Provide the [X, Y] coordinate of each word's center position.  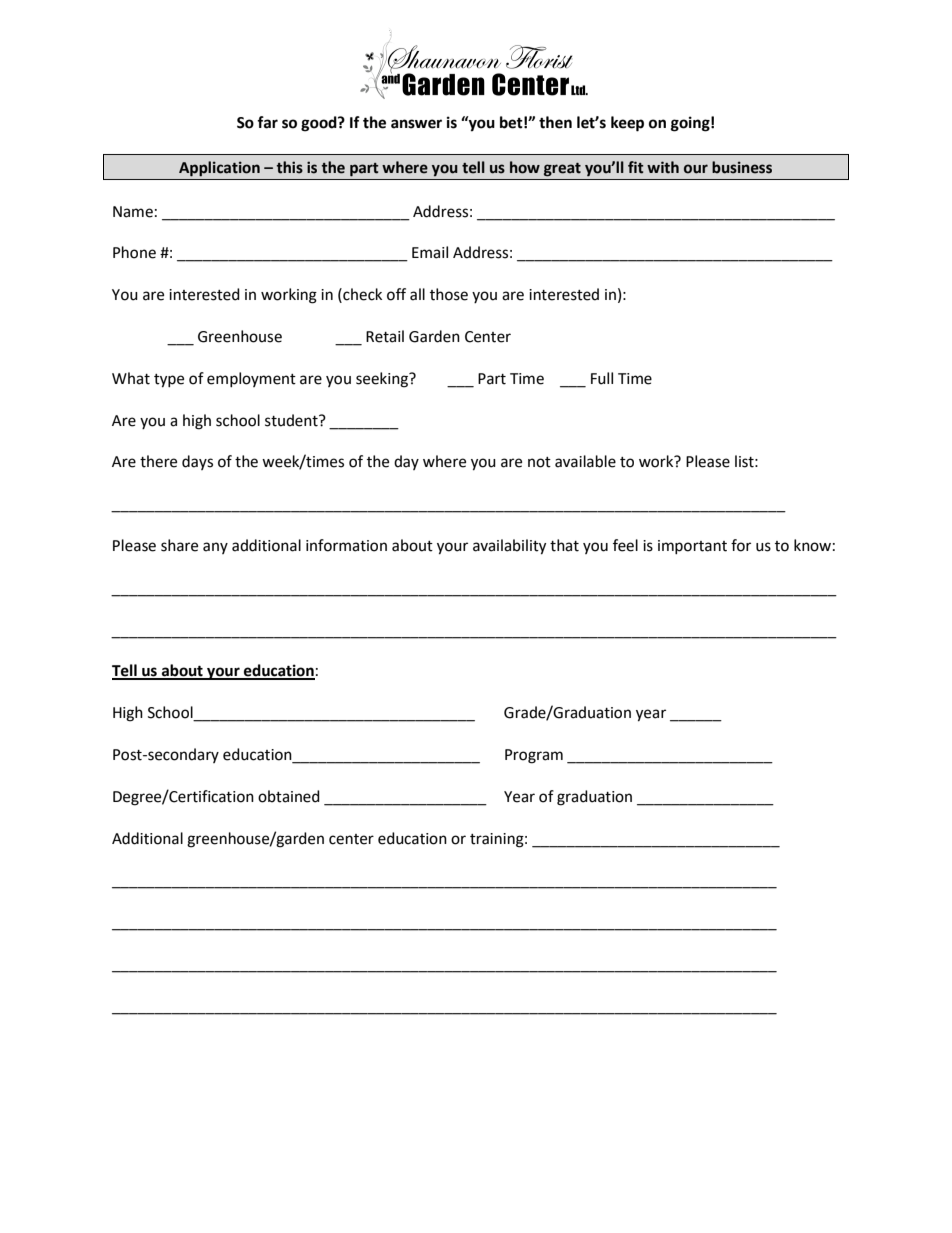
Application [219, 169]
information [346, 545]
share [179, 545]
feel [625, 545]
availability [509, 547]
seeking [383, 380]
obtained [289, 796]
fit [636, 167]
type [169, 381]
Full [602, 378]
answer [416, 124]
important [692, 547]
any [215, 548]
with [663, 167]
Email [430, 252]
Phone [134, 252]
